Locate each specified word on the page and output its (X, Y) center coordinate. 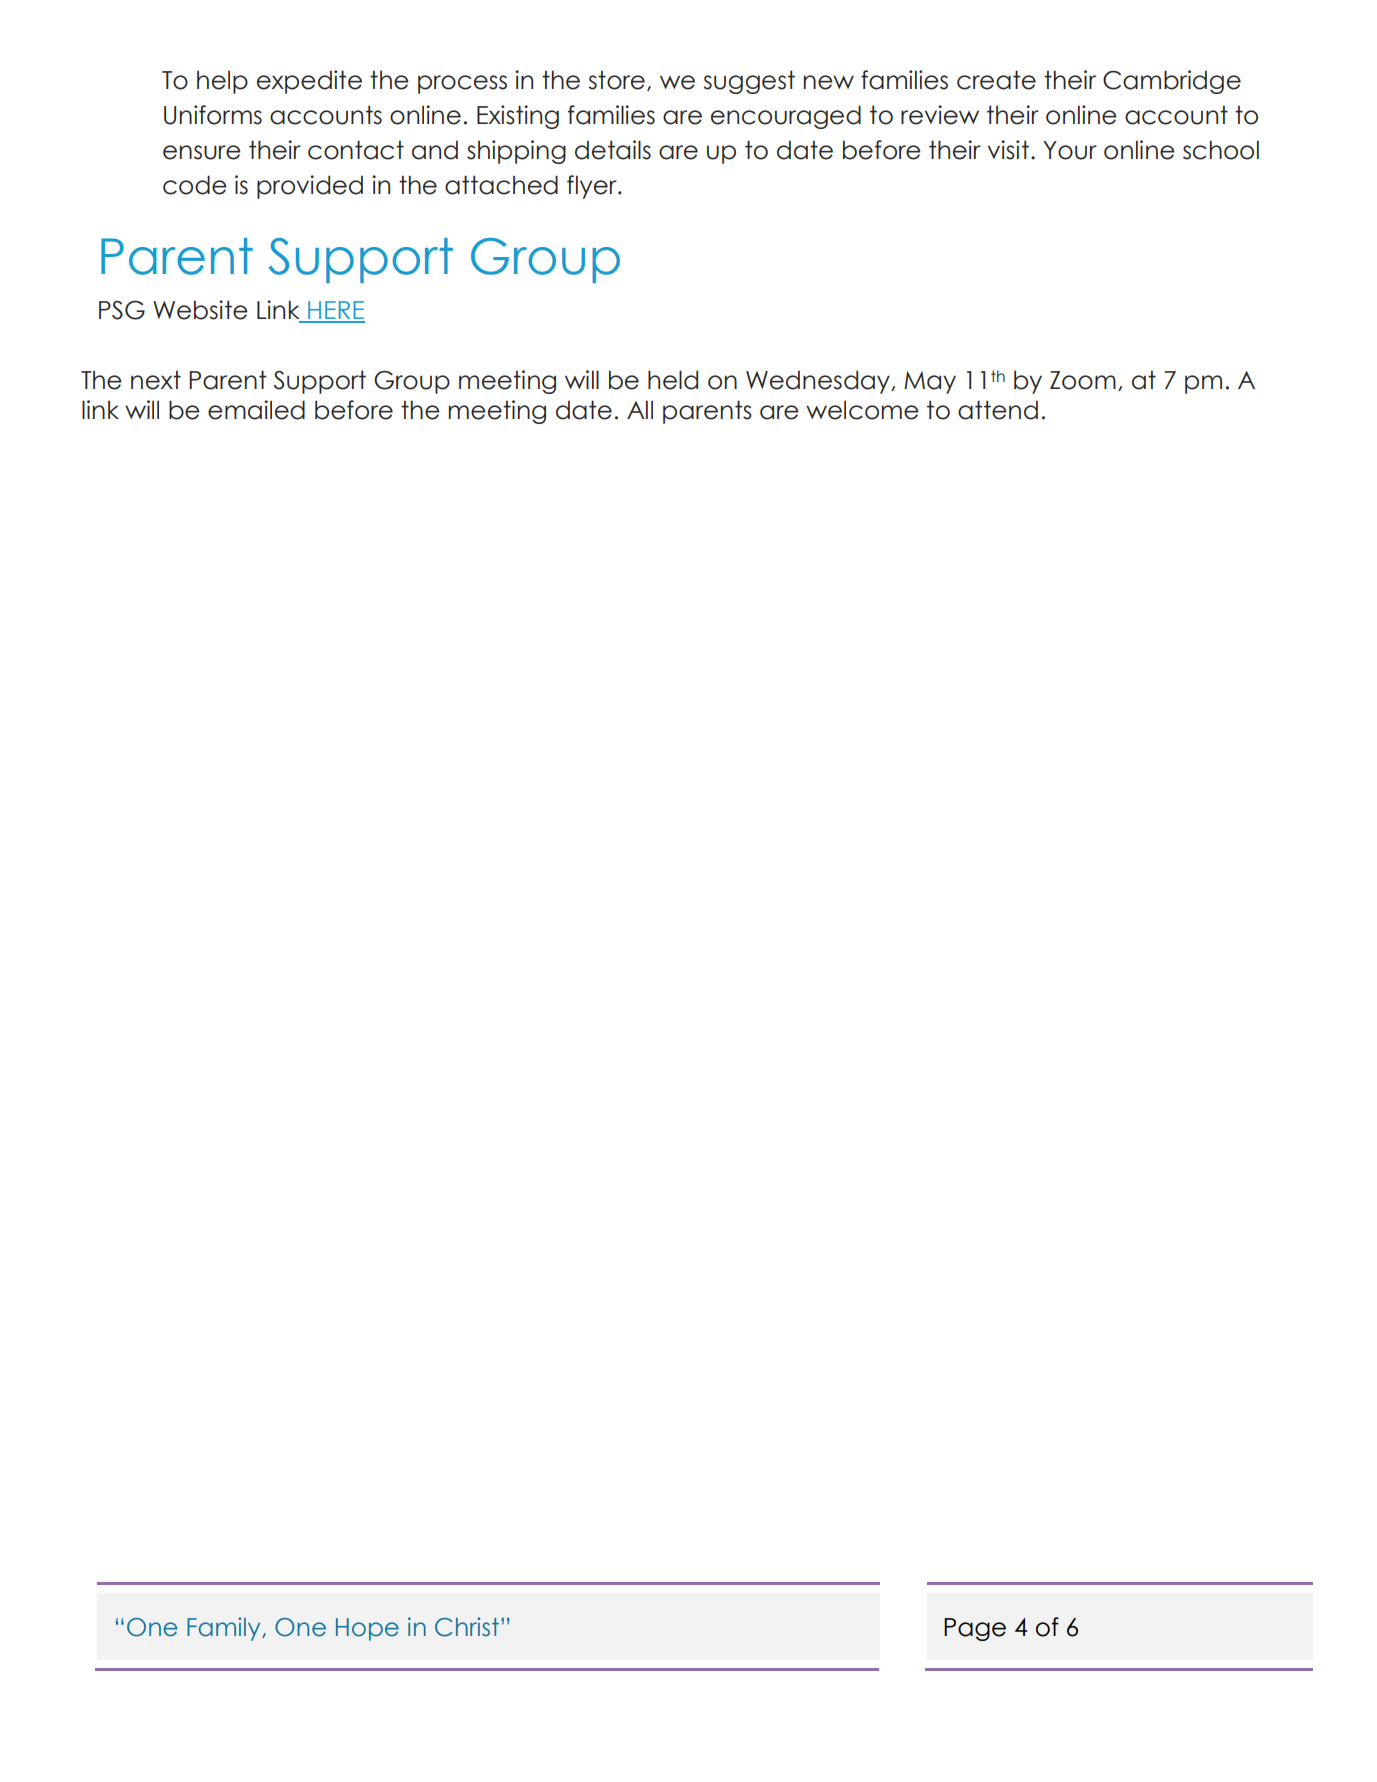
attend (998, 410)
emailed (256, 410)
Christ (468, 1627)
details (613, 150)
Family (225, 1629)
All (640, 409)
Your (1070, 150)
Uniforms (213, 115)
